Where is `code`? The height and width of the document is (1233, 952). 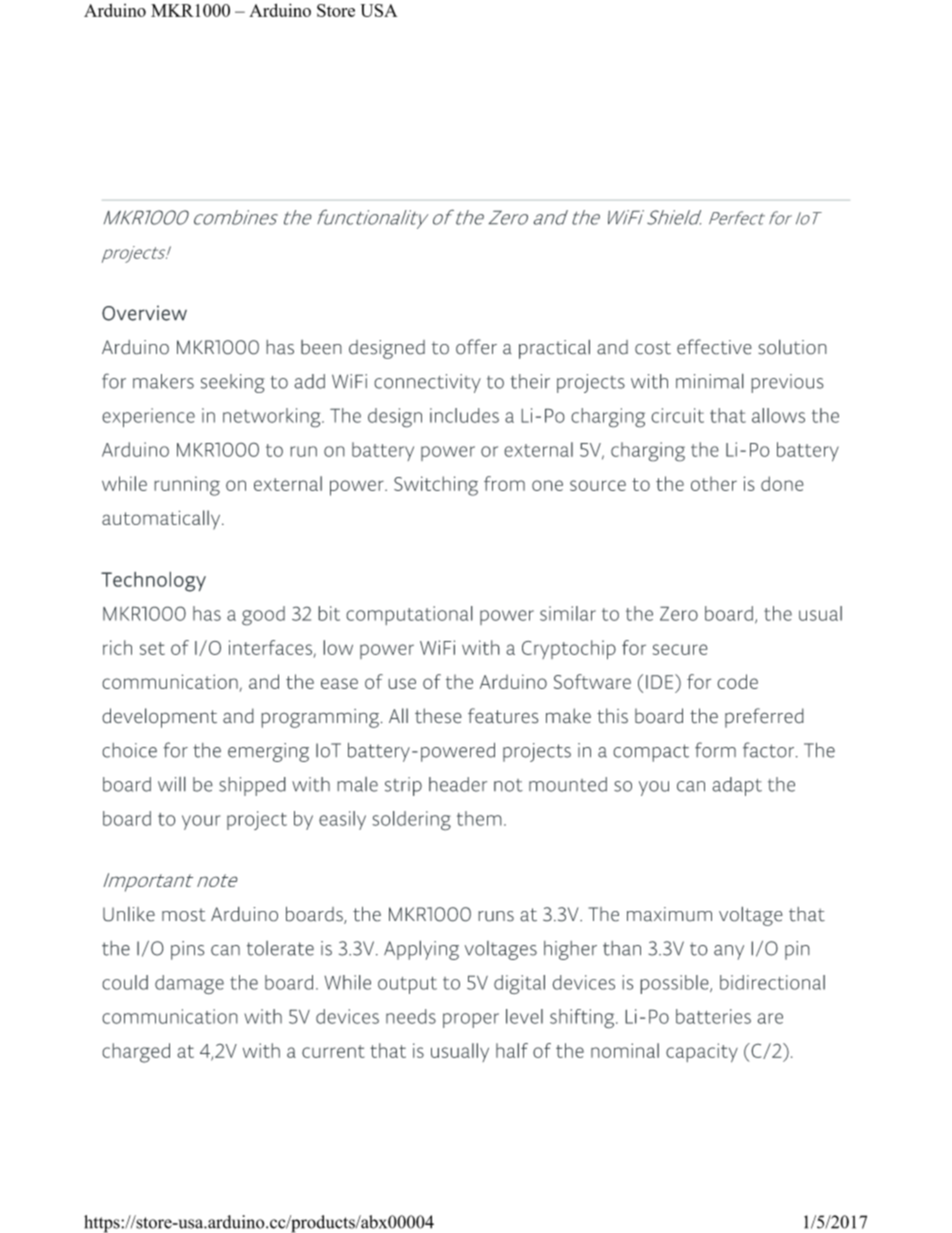 code is located at coordinates (737, 681).
